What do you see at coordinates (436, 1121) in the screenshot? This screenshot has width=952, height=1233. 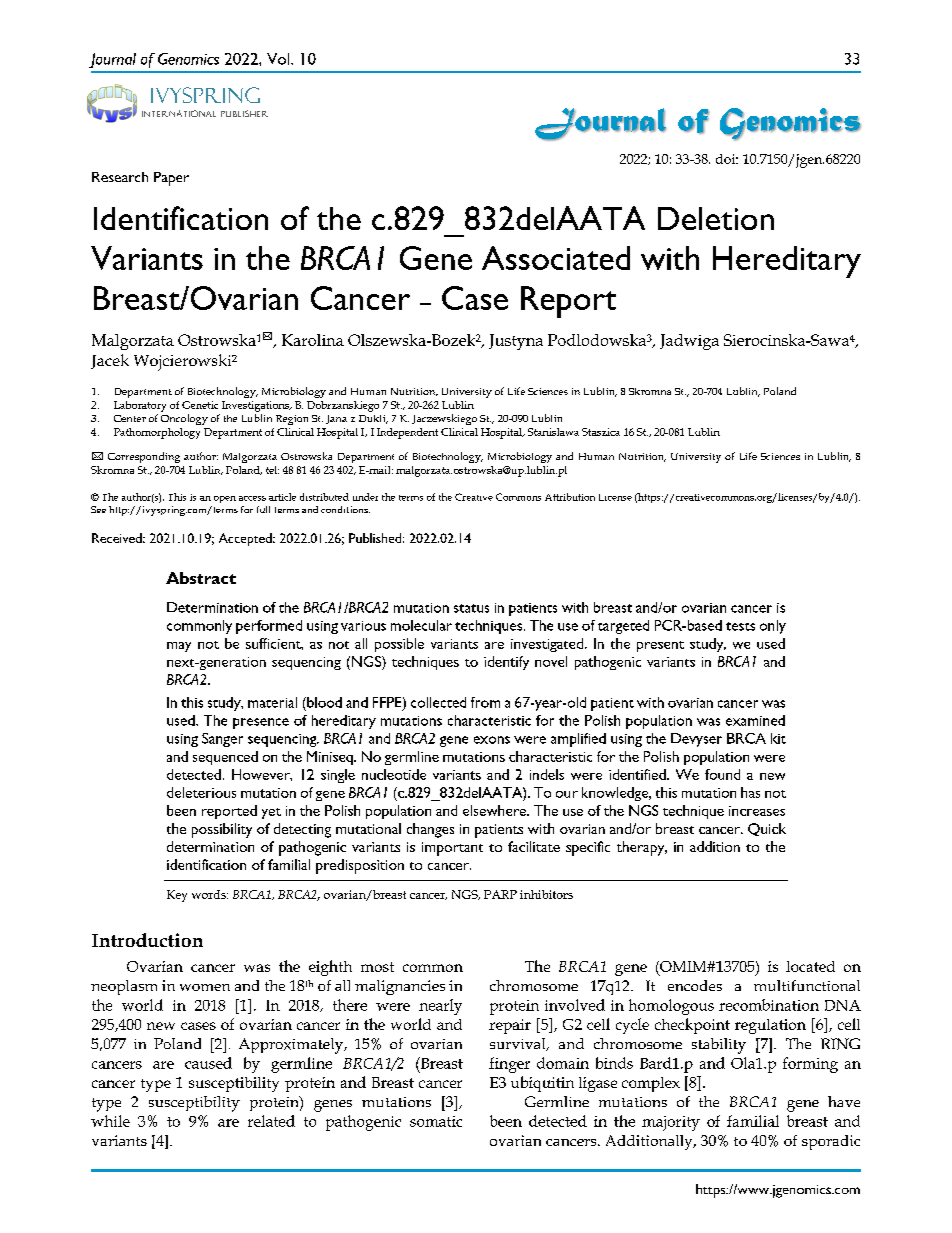 I see `somatic` at bounding box center [436, 1121].
